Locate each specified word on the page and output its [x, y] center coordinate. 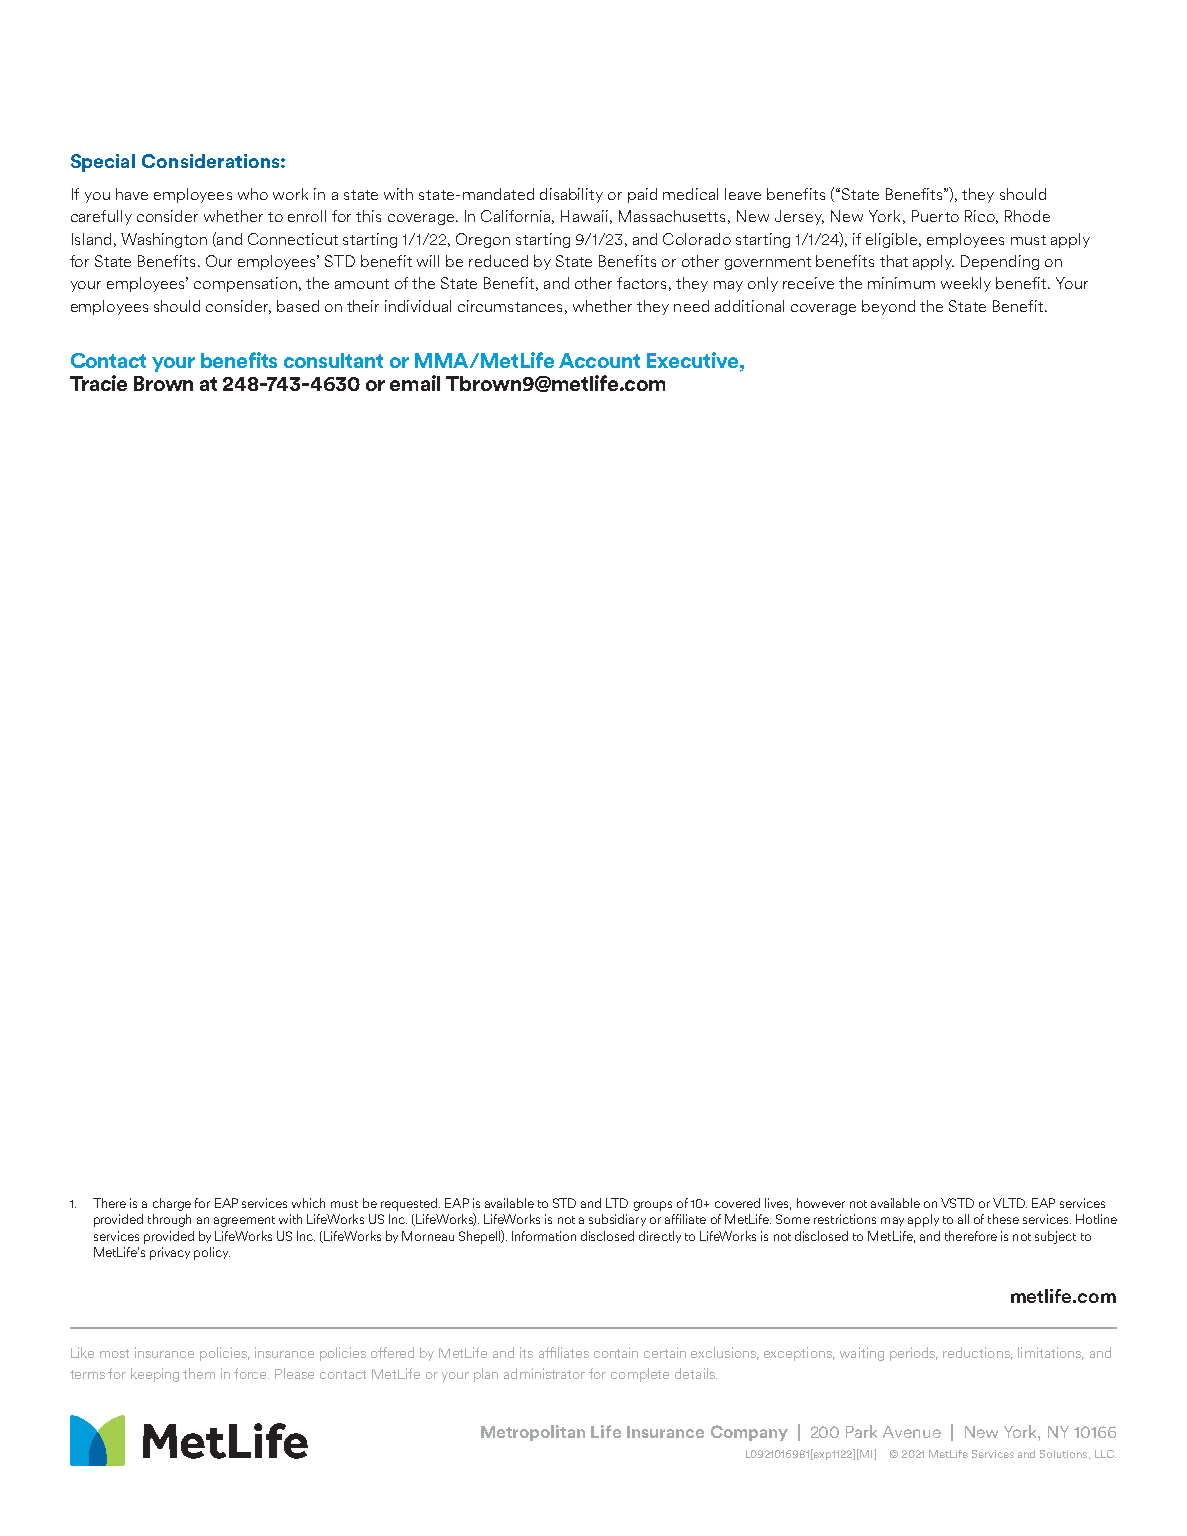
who [253, 194]
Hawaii [584, 216]
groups [653, 1206]
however [821, 1203]
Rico [981, 217]
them [199, 1373]
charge [172, 1204]
